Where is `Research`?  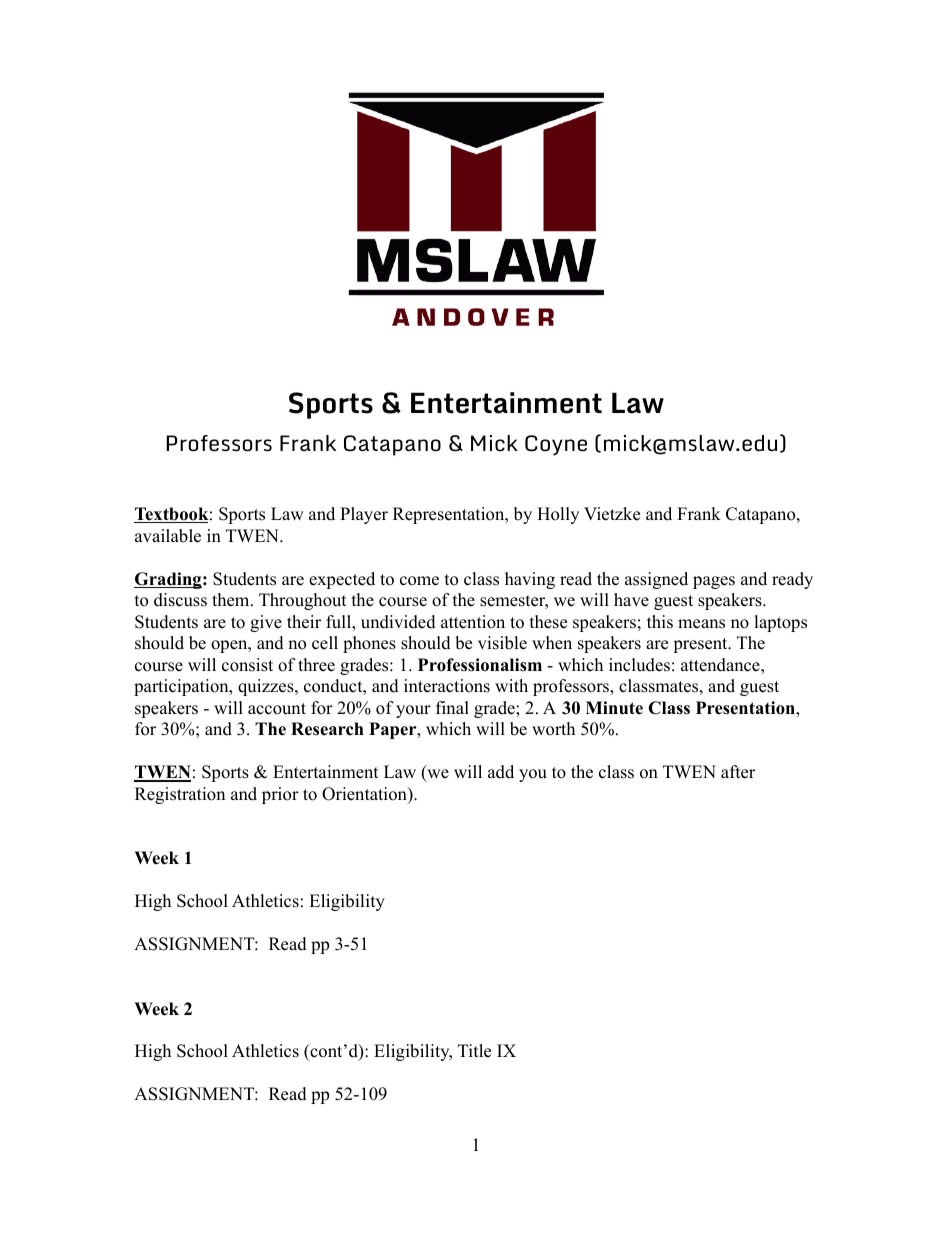 Research is located at coordinates (327, 729).
